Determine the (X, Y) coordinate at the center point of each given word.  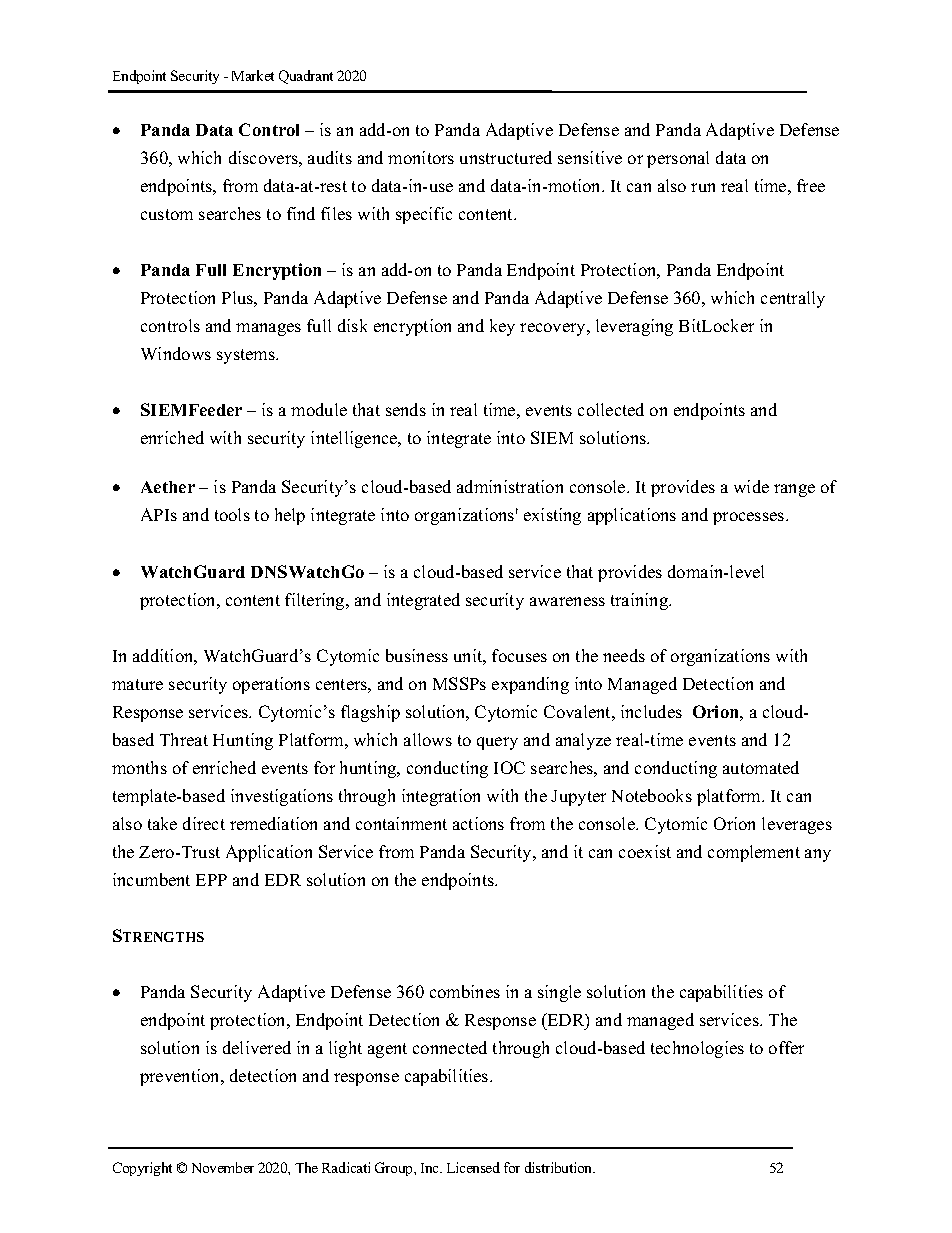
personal (678, 159)
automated (761, 767)
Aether (168, 487)
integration (441, 797)
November (223, 1167)
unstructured (506, 157)
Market (253, 75)
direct (204, 823)
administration (510, 486)
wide (751, 486)
